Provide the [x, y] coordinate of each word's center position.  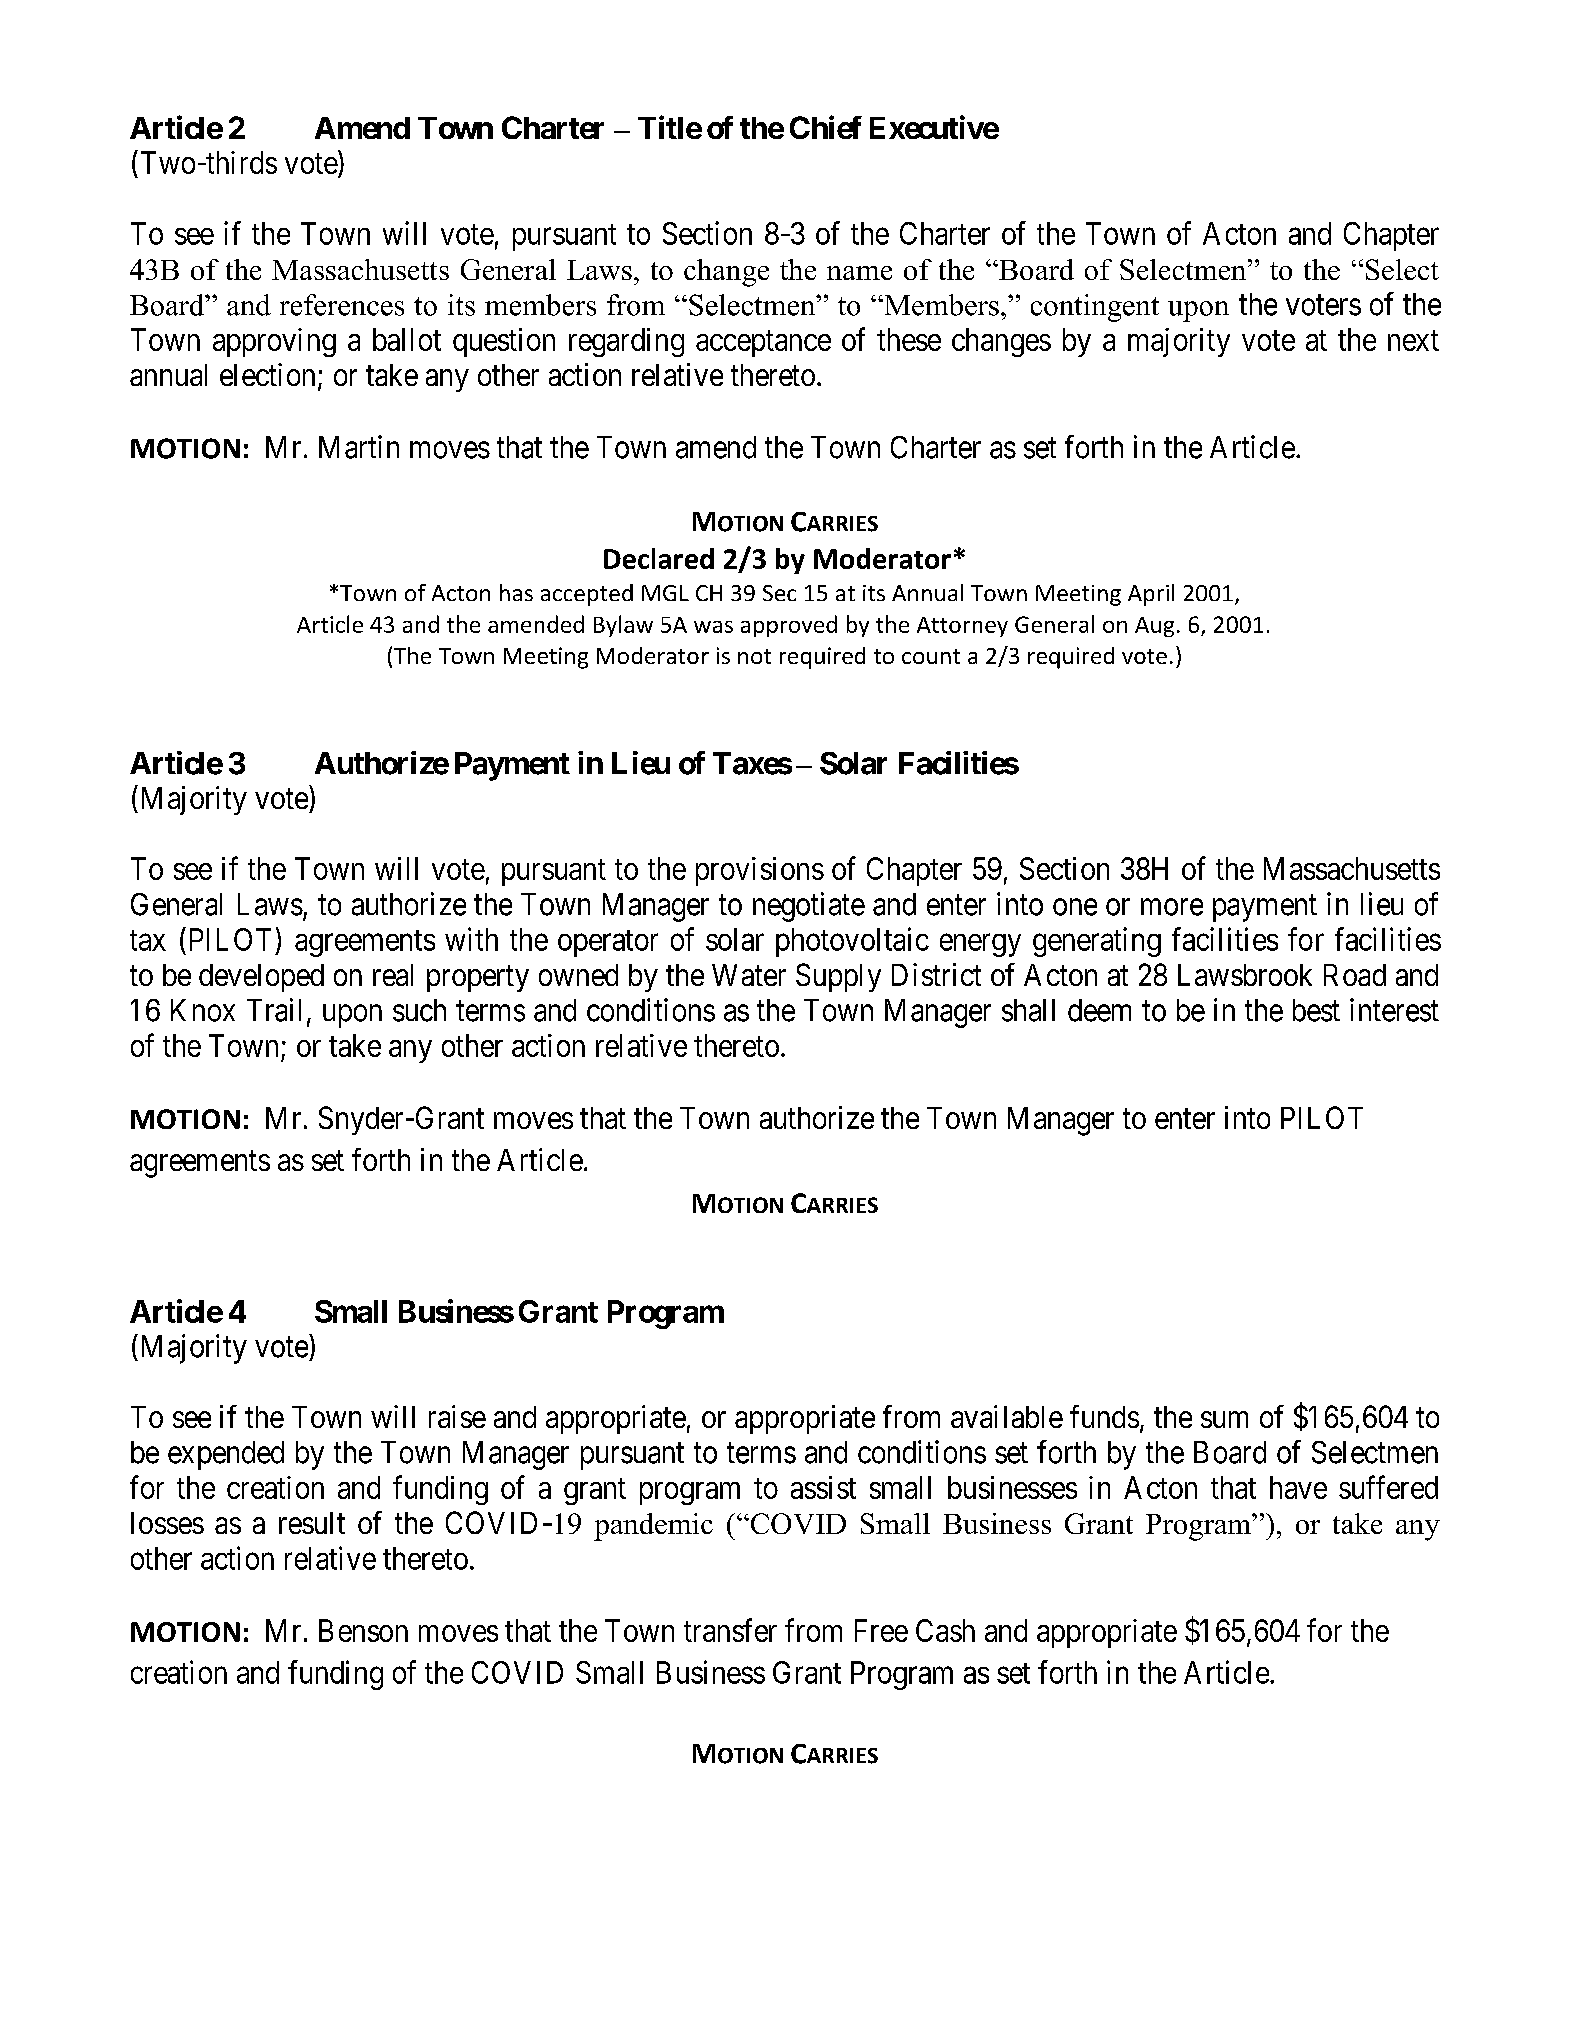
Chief [826, 127]
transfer [730, 1630]
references [342, 305]
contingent [1095, 308]
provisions [760, 871]
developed [261, 978]
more [1172, 907]
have [1298, 1487]
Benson [363, 1630]
